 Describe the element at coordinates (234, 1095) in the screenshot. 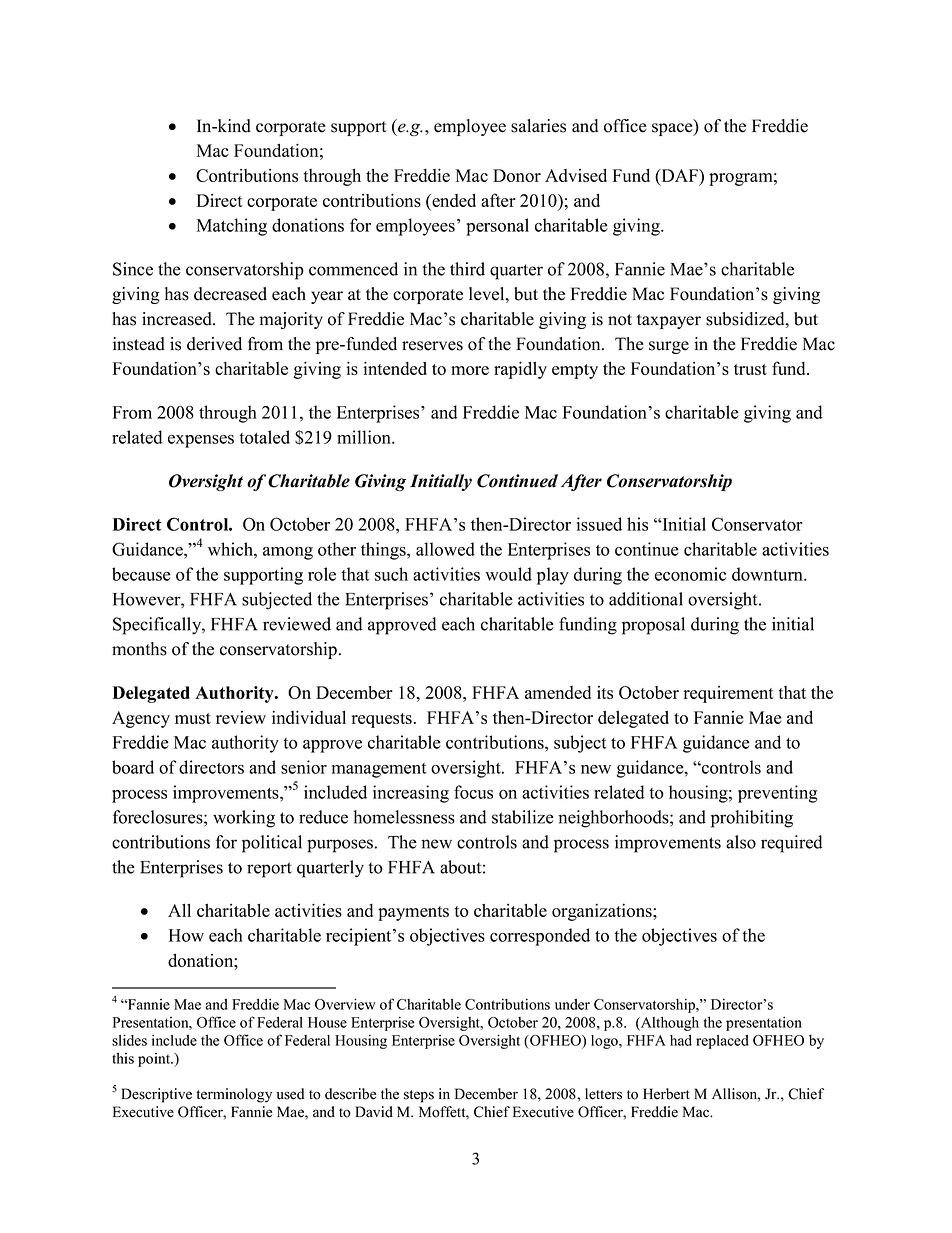

I see `terminology` at that location.
